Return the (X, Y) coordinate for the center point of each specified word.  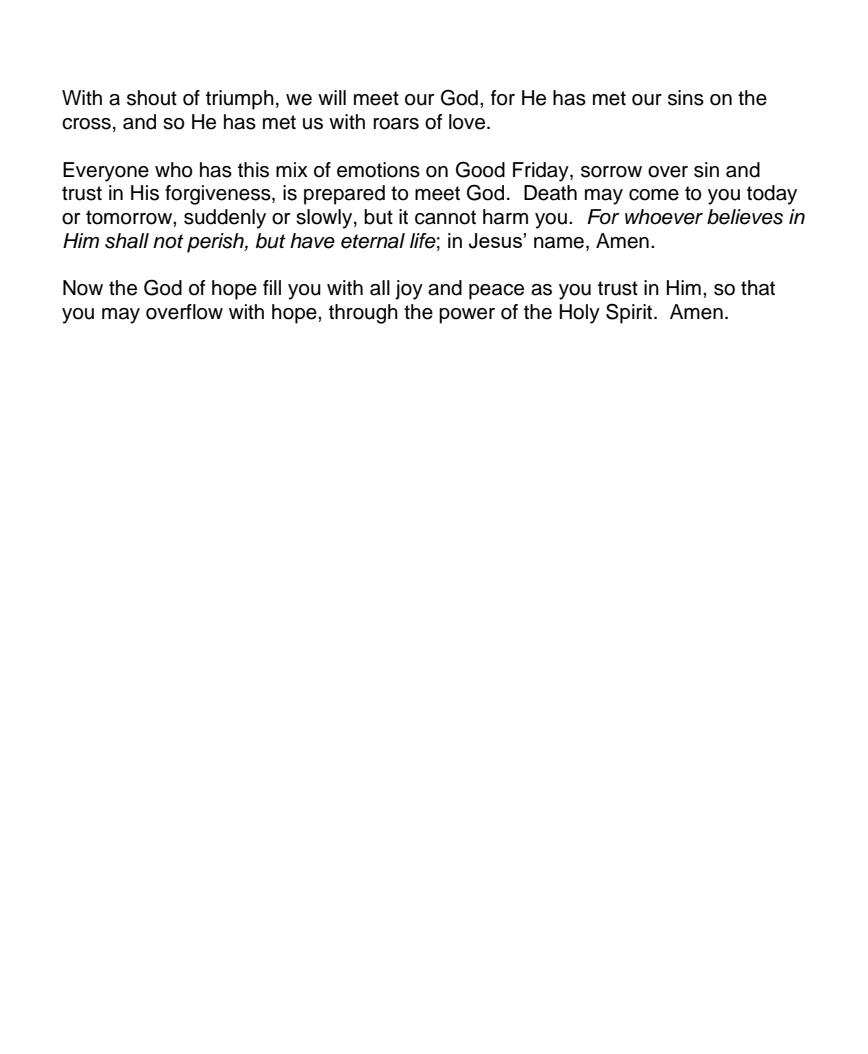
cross (86, 124)
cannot (445, 217)
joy (409, 290)
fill (272, 287)
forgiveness (219, 195)
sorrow (611, 172)
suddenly (225, 219)
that (758, 288)
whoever (664, 217)
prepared (344, 195)
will (332, 97)
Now (83, 288)
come (654, 195)
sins (686, 98)
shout (152, 98)
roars (396, 124)
